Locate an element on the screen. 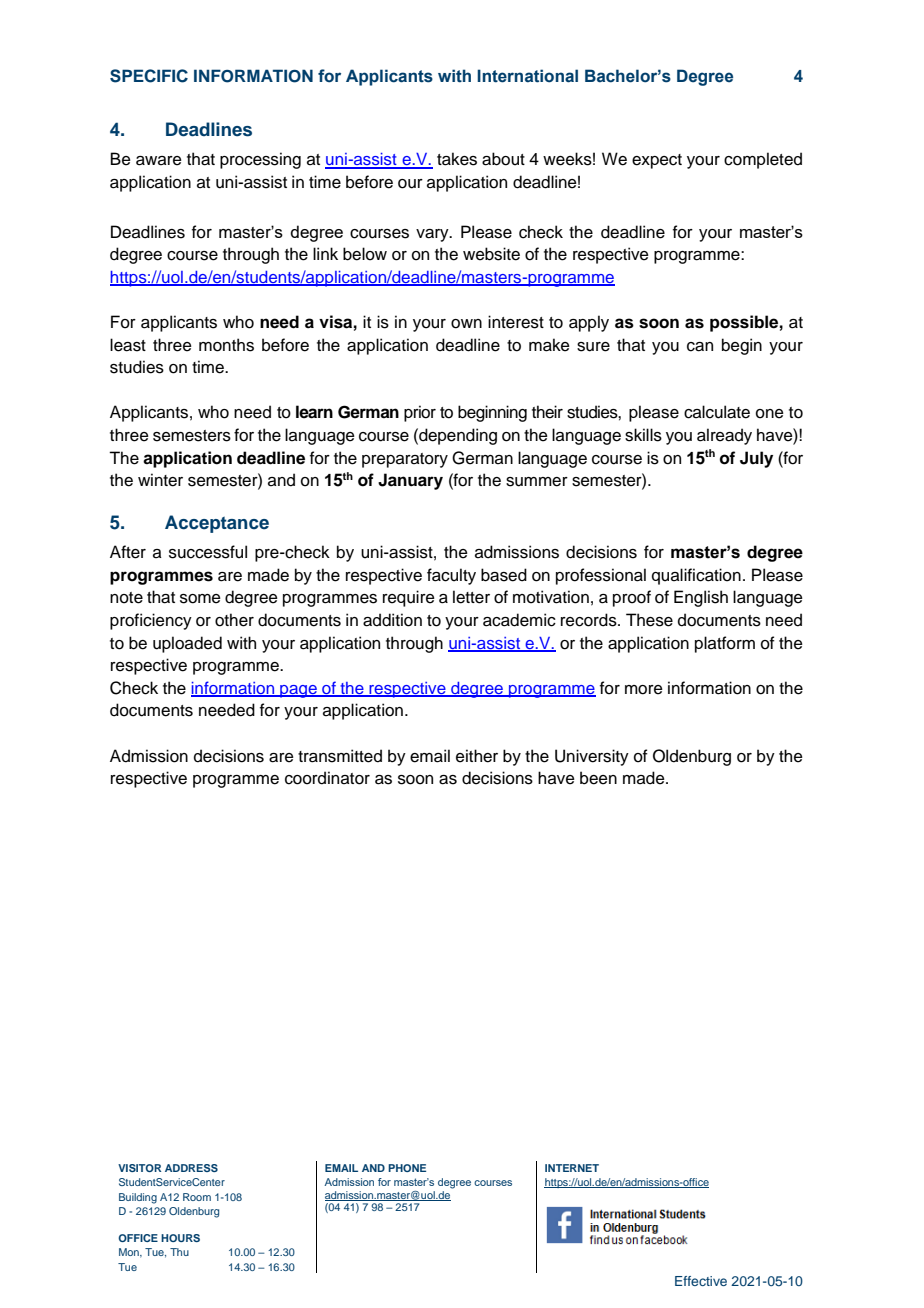 The height and width of the screenshot is (1308, 924). calculate is located at coordinates (717, 412).
